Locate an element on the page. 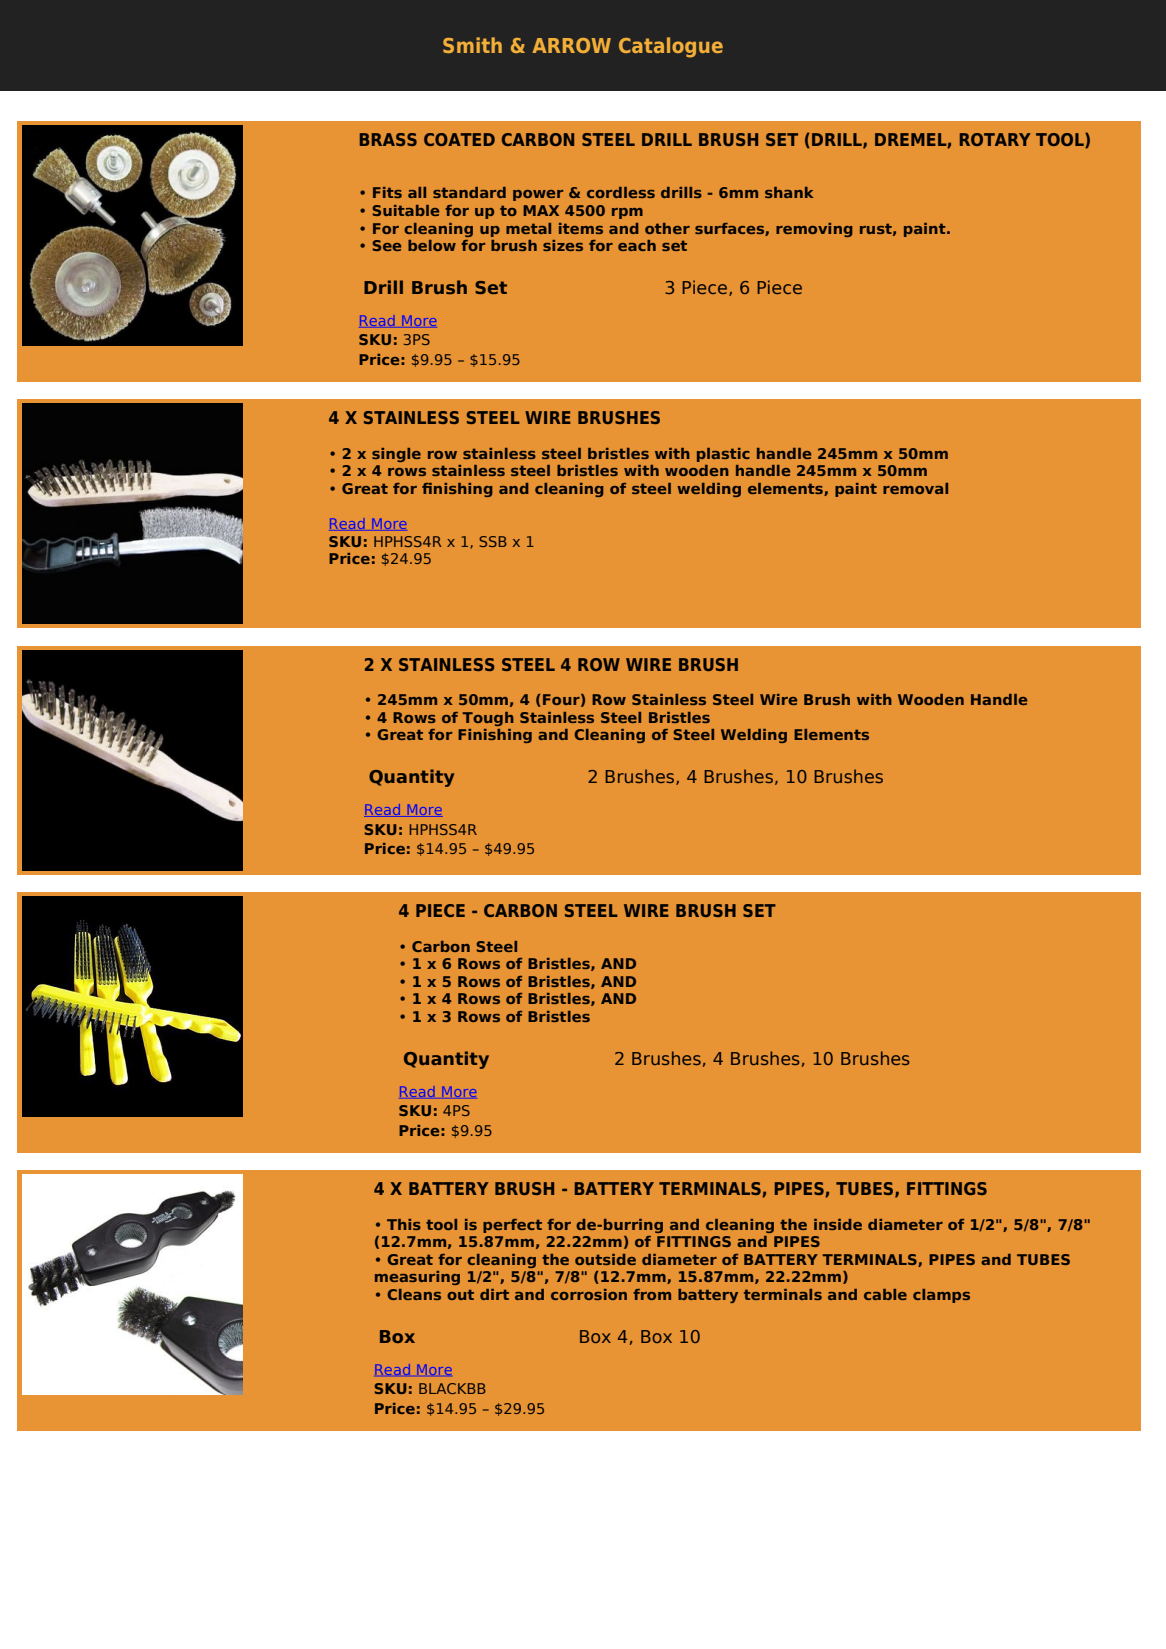 The height and width of the document is (1649, 1166). Smith is located at coordinates (472, 45).
